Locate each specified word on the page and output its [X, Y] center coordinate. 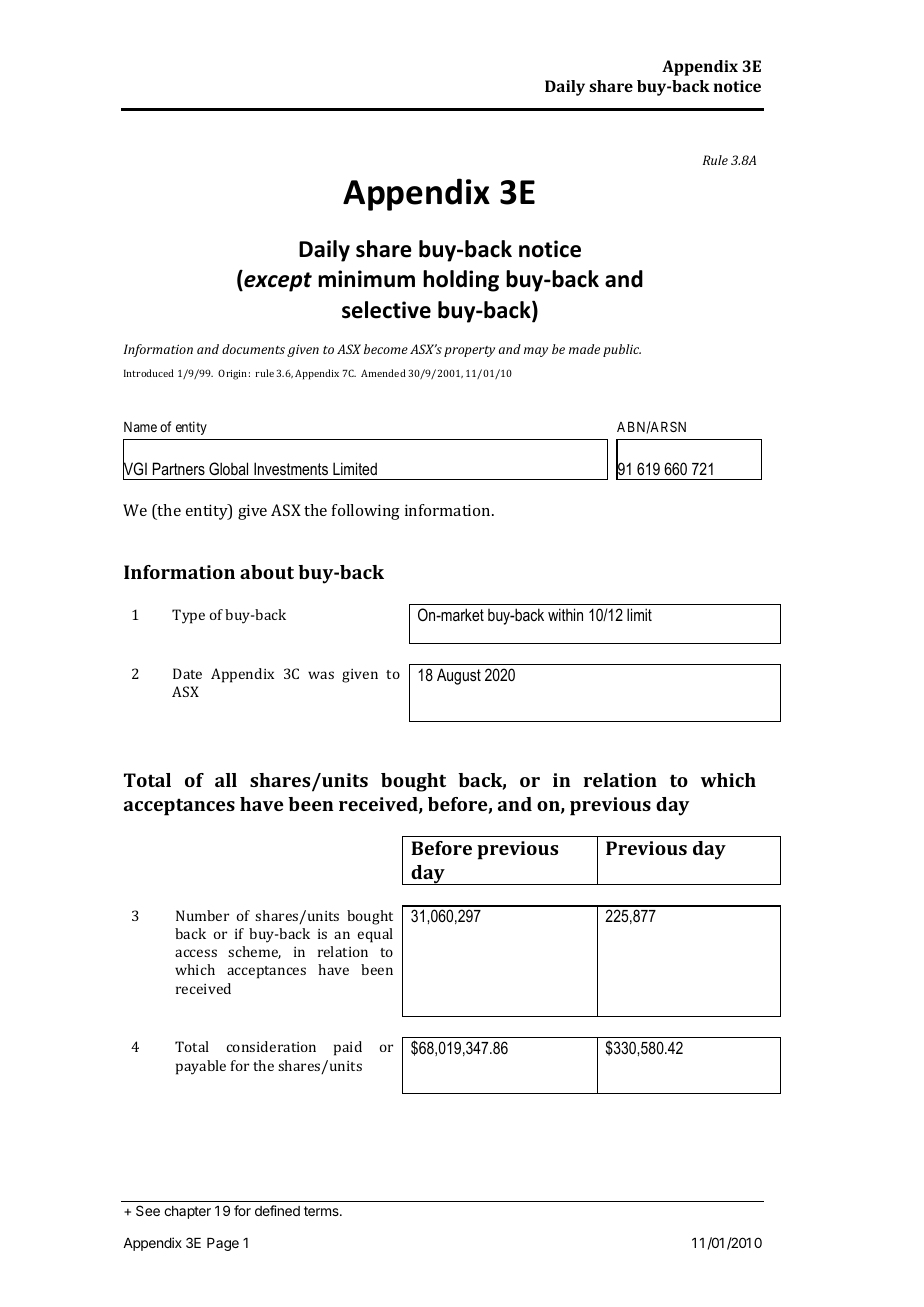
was [321, 675]
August [459, 676]
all [226, 780]
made [584, 349]
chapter [187, 1212]
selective [386, 310]
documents [253, 349]
